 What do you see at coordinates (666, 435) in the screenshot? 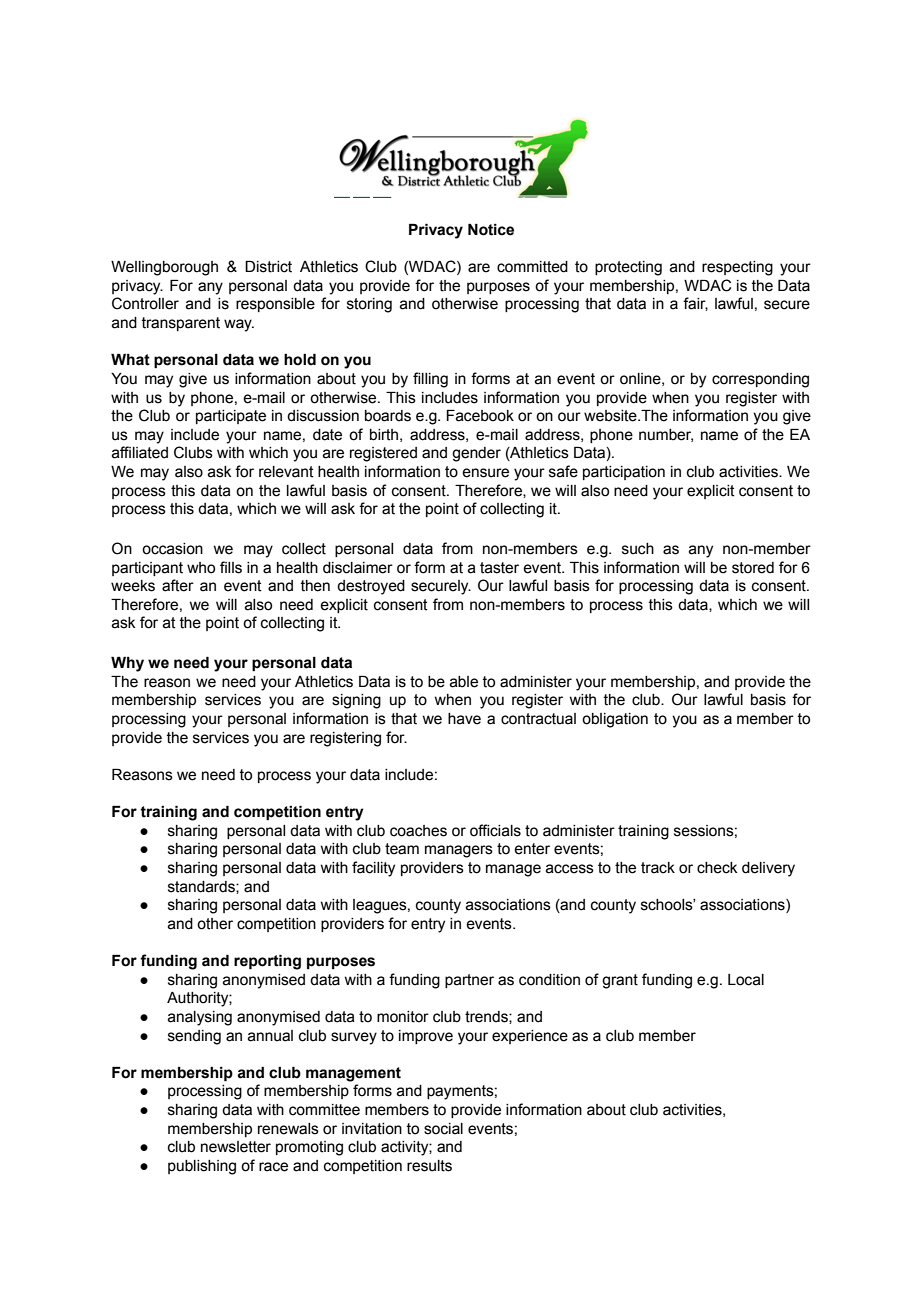
I see `number` at bounding box center [666, 435].
